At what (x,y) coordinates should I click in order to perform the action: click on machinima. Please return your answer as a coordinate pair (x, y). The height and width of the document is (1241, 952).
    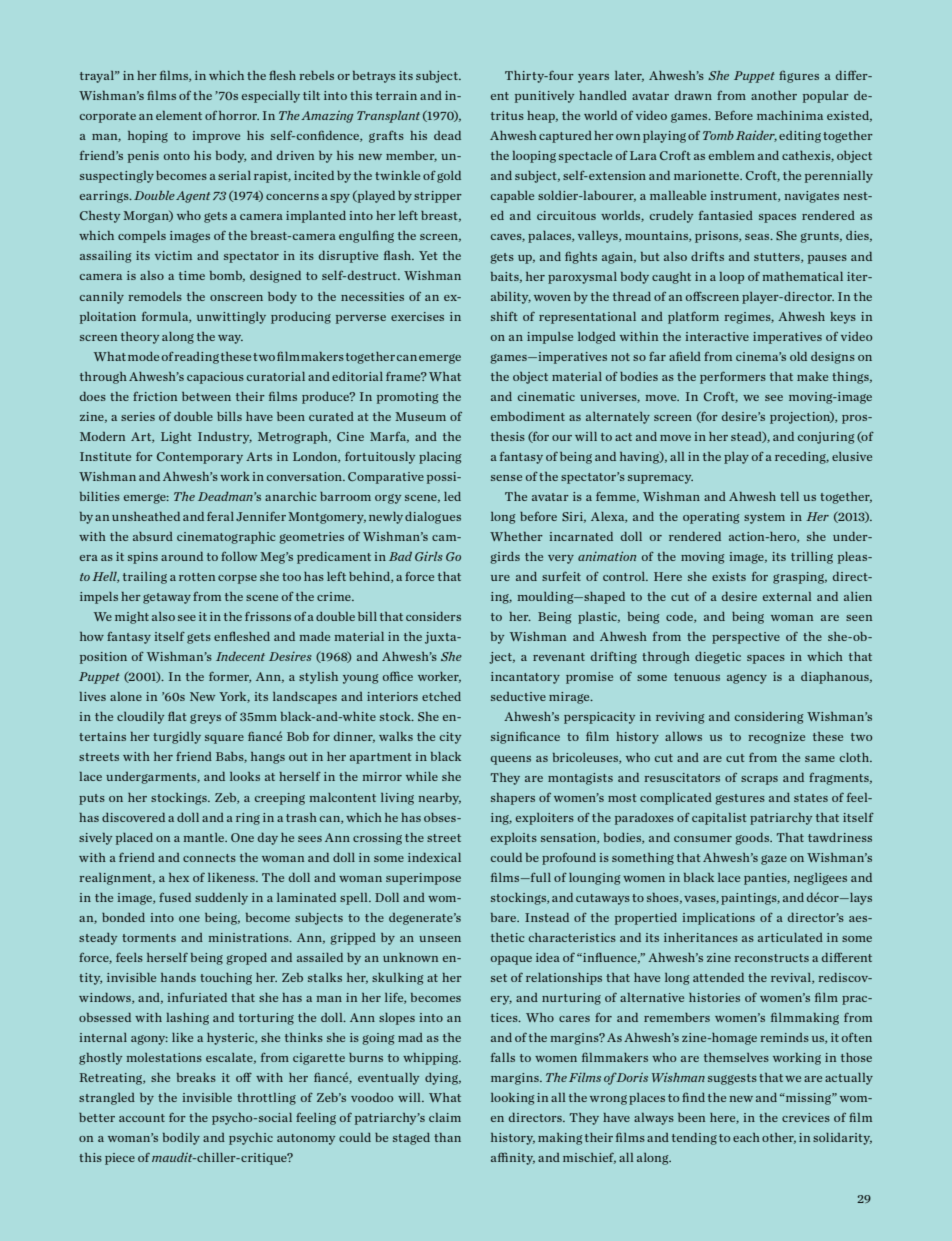
    Looking at the image, I should click on (790, 115).
